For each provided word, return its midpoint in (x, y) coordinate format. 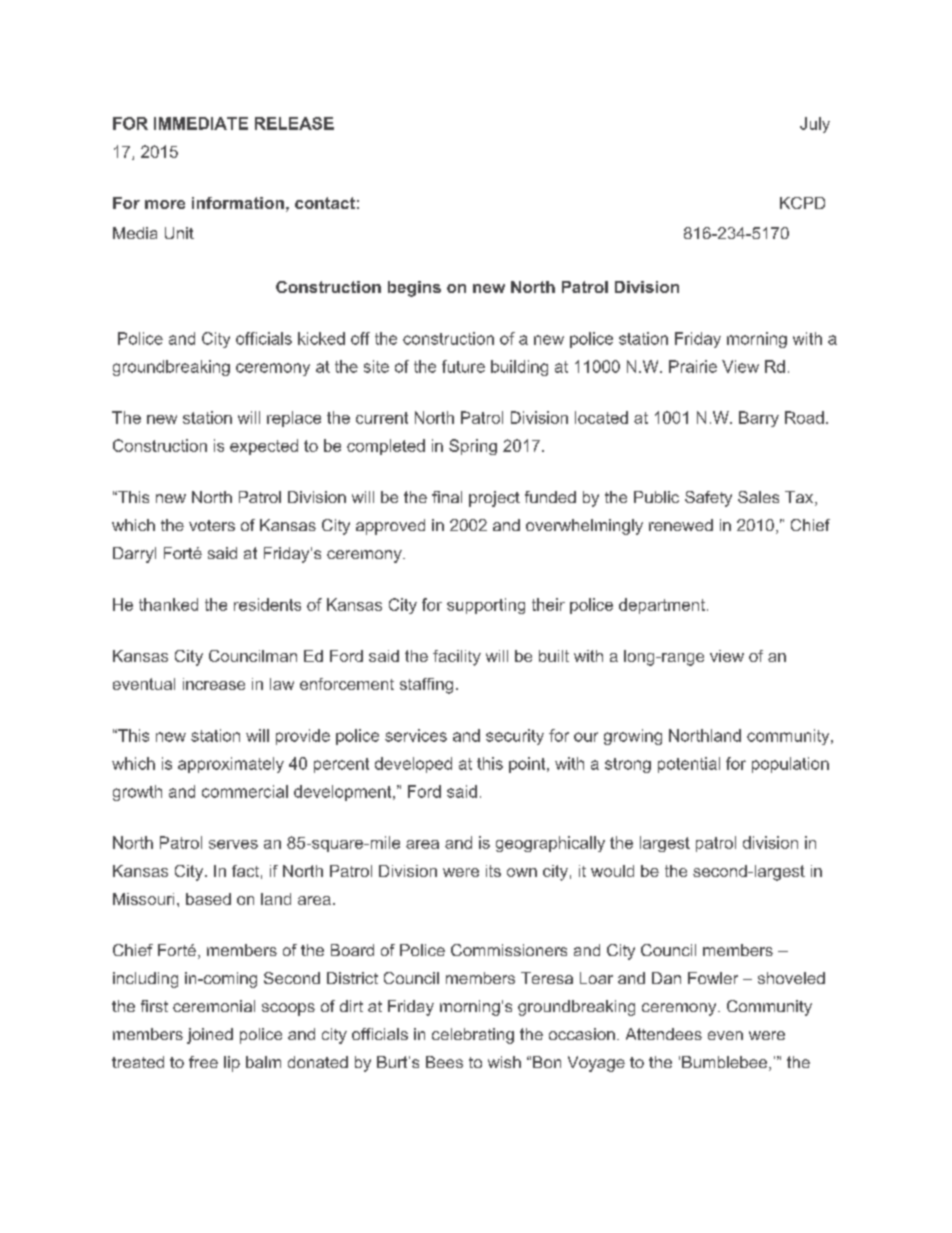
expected (264, 447)
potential (689, 765)
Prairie (693, 366)
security (515, 737)
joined (210, 1036)
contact (325, 203)
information (238, 203)
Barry (759, 419)
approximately (231, 765)
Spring (473, 447)
